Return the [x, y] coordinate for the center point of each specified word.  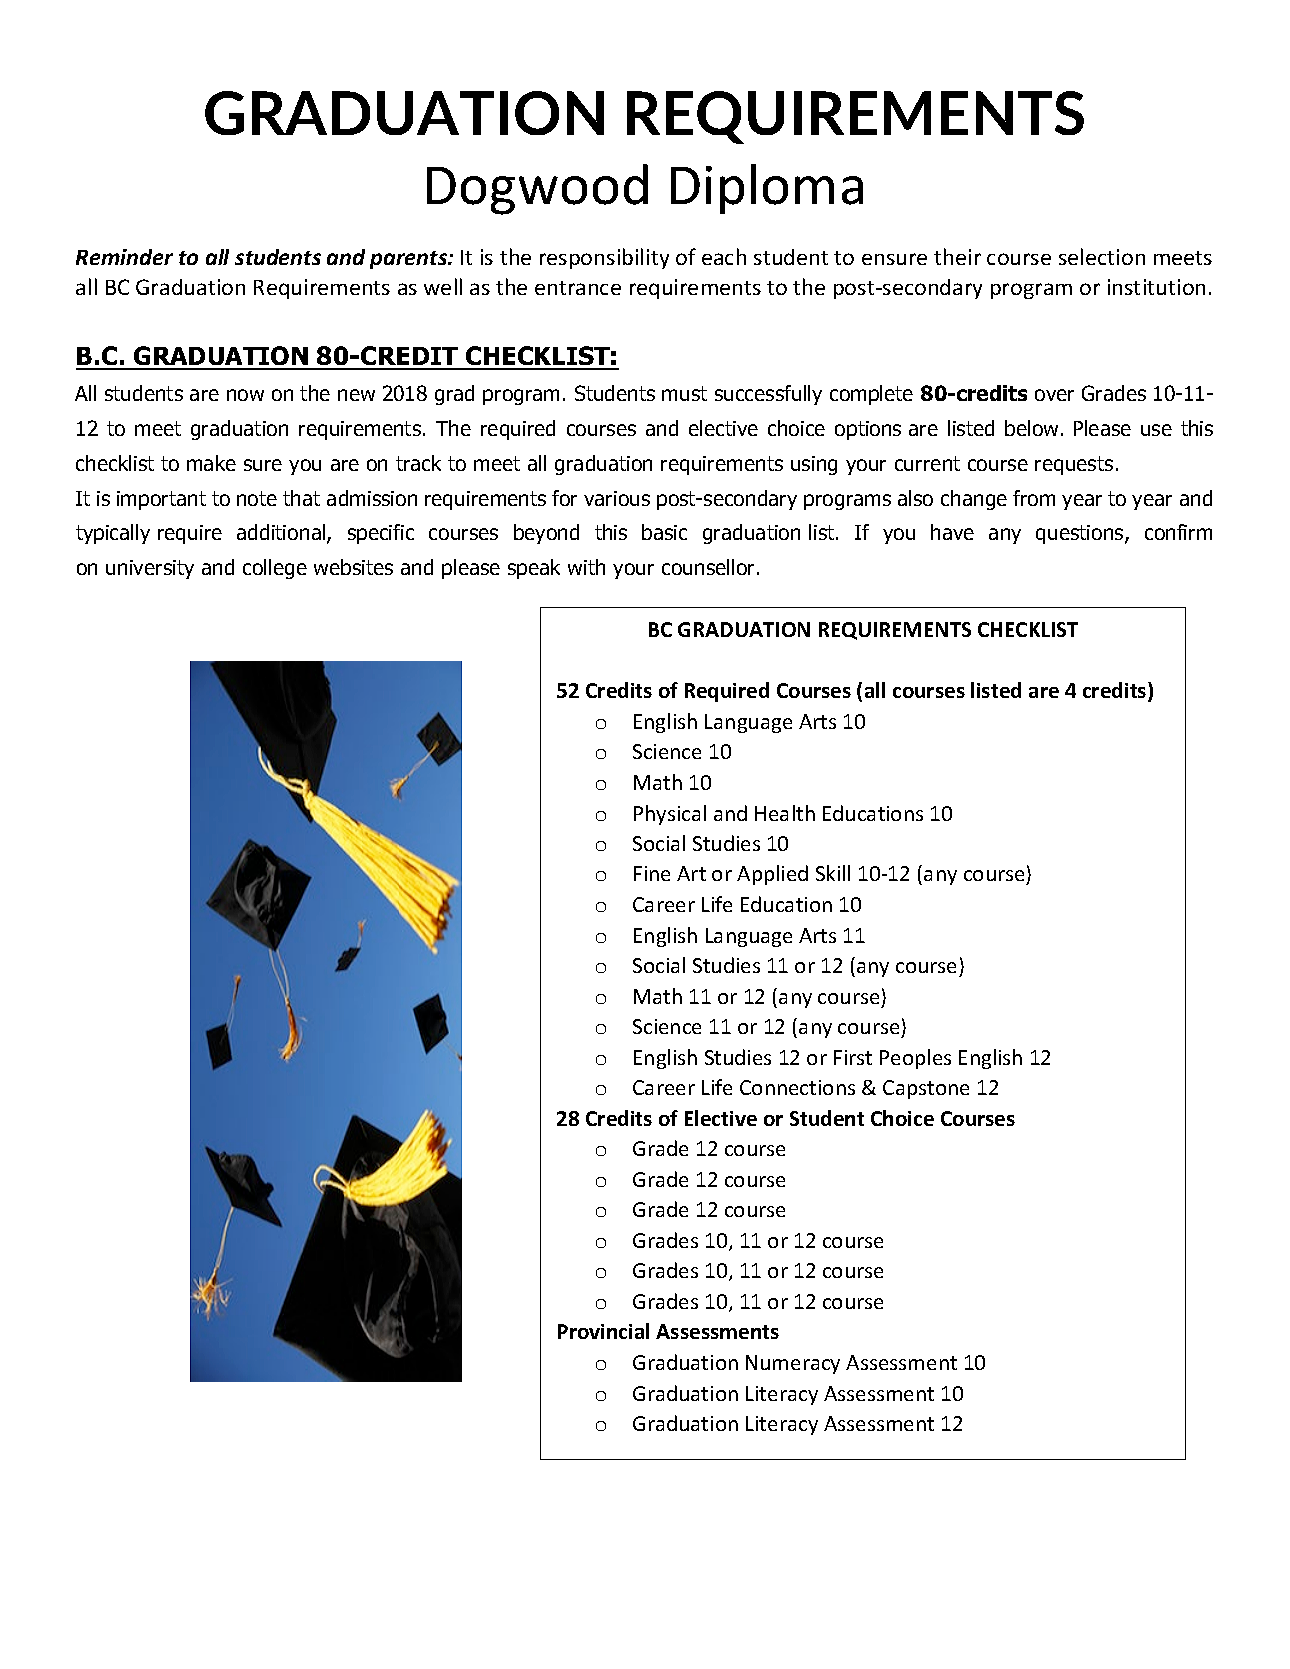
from [1034, 498]
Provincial [603, 1331]
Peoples [915, 1059]
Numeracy [793, 1364]
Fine [652, 873]
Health [785, 813]
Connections [797, 1087]
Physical [670, 815]
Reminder [124, 257]
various [617, 498]
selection [1102, 256]
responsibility [604, 258]
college [275, 569]
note [257, 498]
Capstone [926, 1089]
